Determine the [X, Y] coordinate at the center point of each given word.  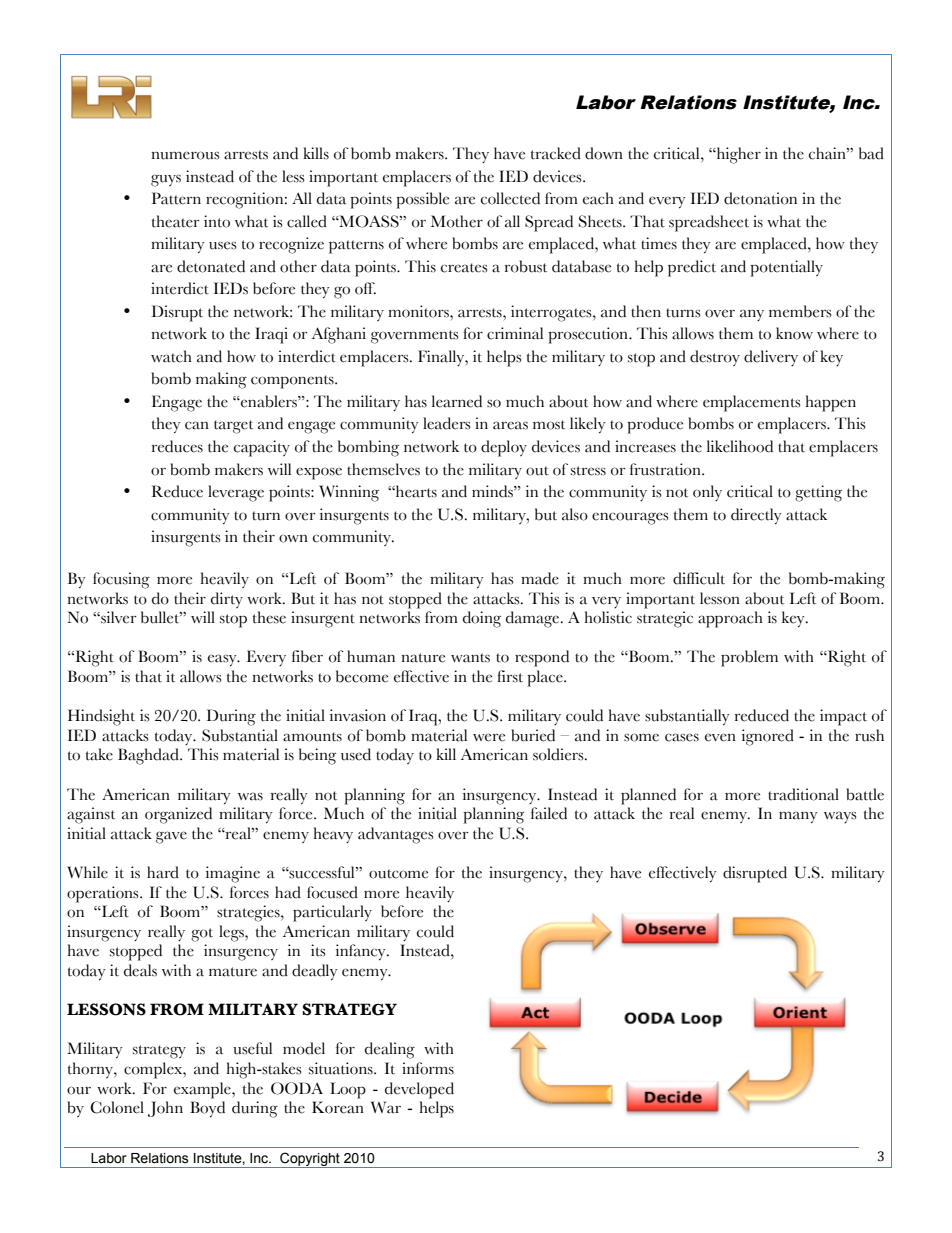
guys [166, 180]
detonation [760, 198]
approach [730, 619]
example [203, 1090]
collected [510, 198]
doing [482, 619]
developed [419, 1090]
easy [223, 660]
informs [428, 1068]
